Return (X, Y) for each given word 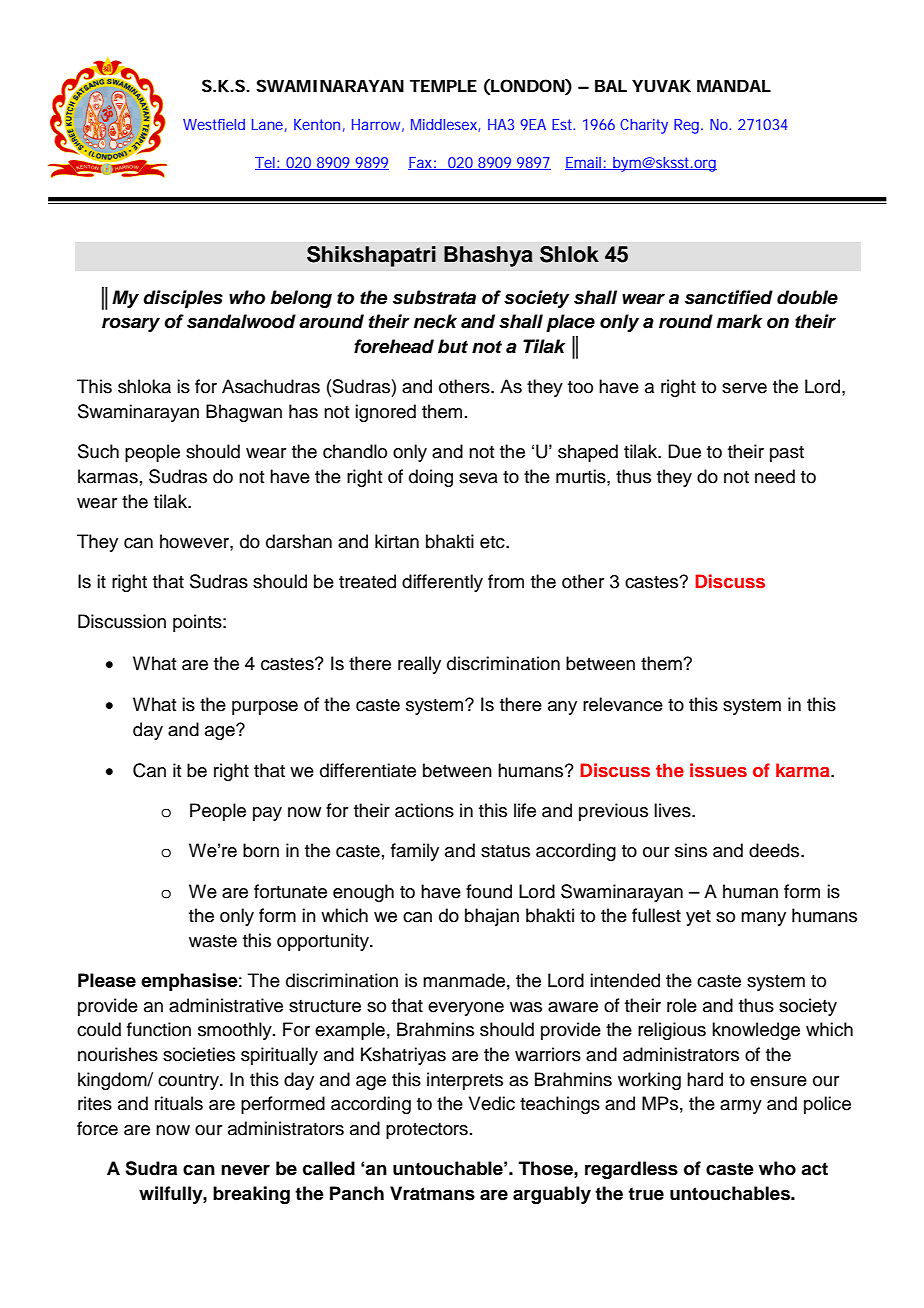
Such (98, 451)
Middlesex (444, 124)
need (775, 476)
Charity (644, 126)
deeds (775, 850)
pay (267, 814)
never (245, 1170)
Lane (267, 124)
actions (424, 810)
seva (478, 478)
